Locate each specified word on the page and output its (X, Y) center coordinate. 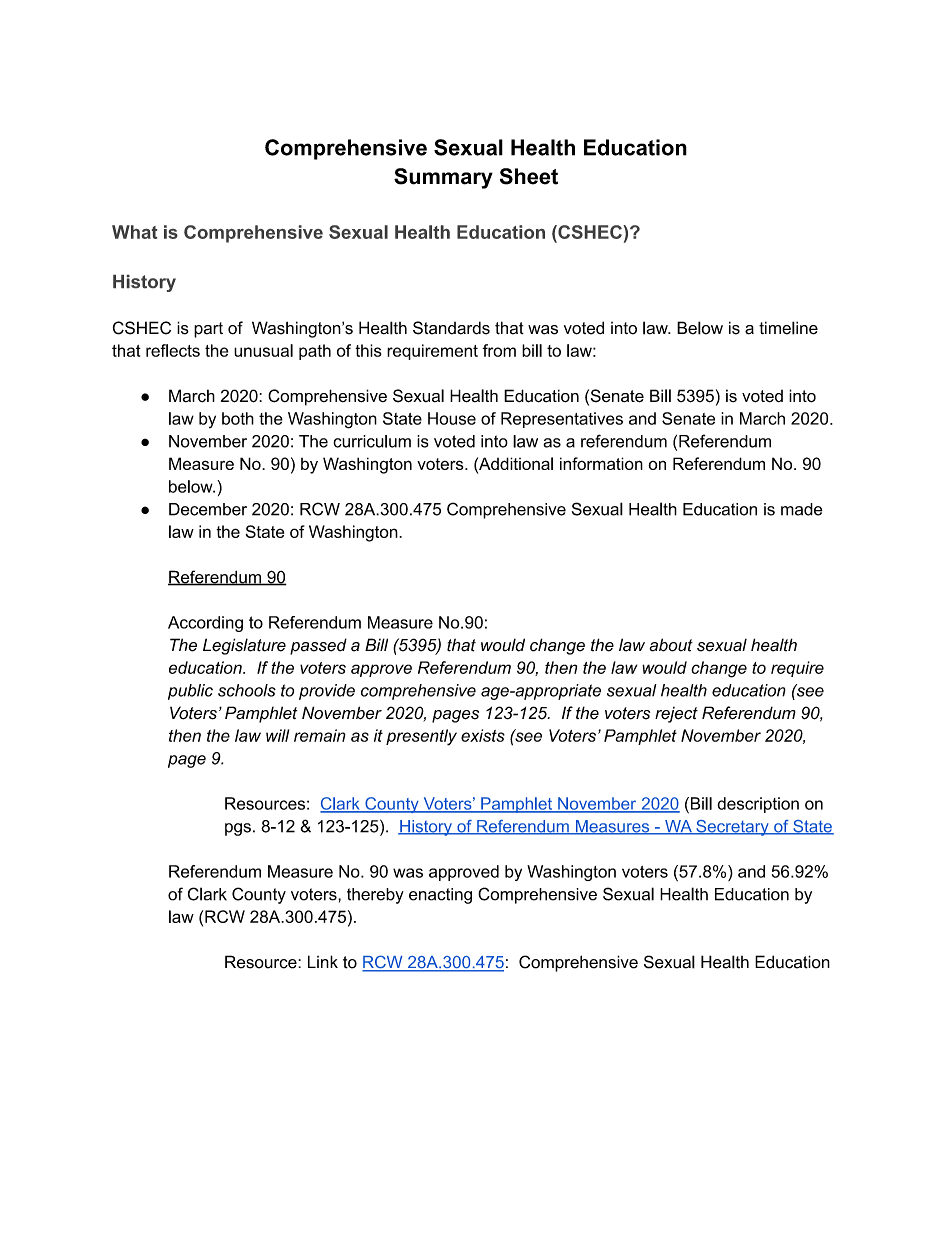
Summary (443, 178)
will (277, 735)
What (134, 232)
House (452, 418)
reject (676, 715)
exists (483, 735)
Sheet (529, 176)
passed (318, 646)
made (802, 509)
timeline (788, 328)
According (205, 624)
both (238, 418)
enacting (440, 896)
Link (323, 961)
